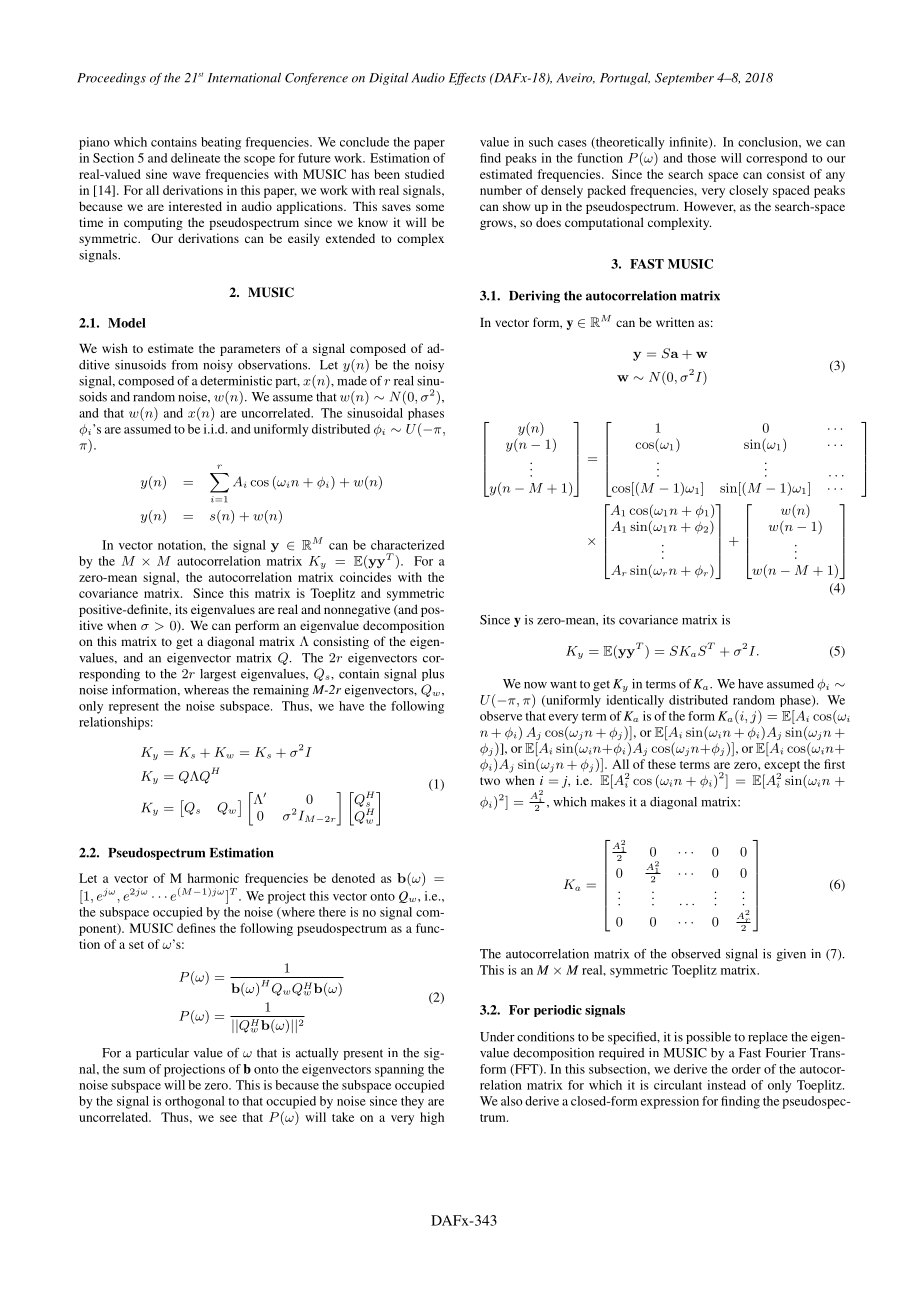  What do you see at coordinates (490, 781) in the page?
I see `two` at bounding box center [490, 781].
